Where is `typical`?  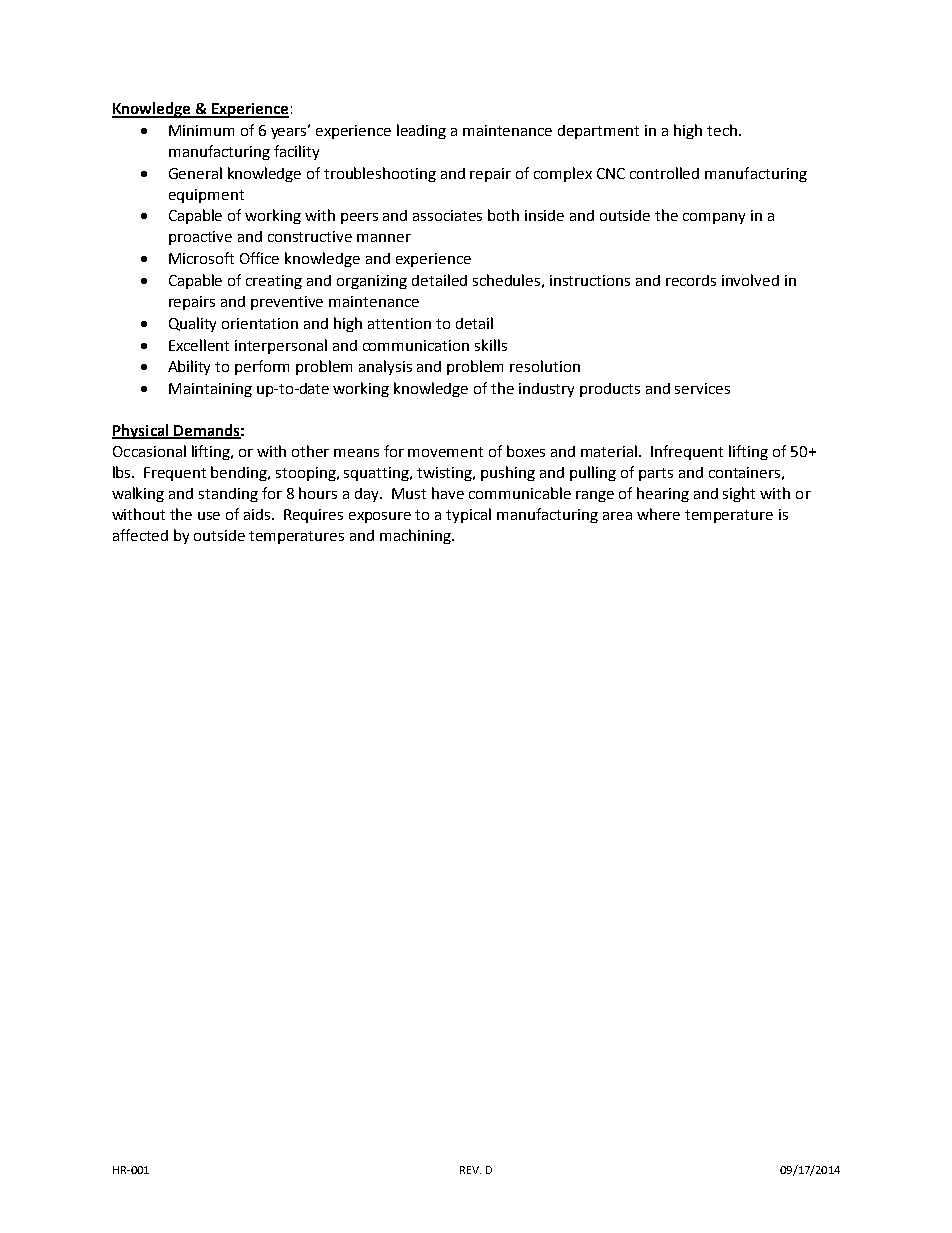
typical is located at coordinates (468, 515).
